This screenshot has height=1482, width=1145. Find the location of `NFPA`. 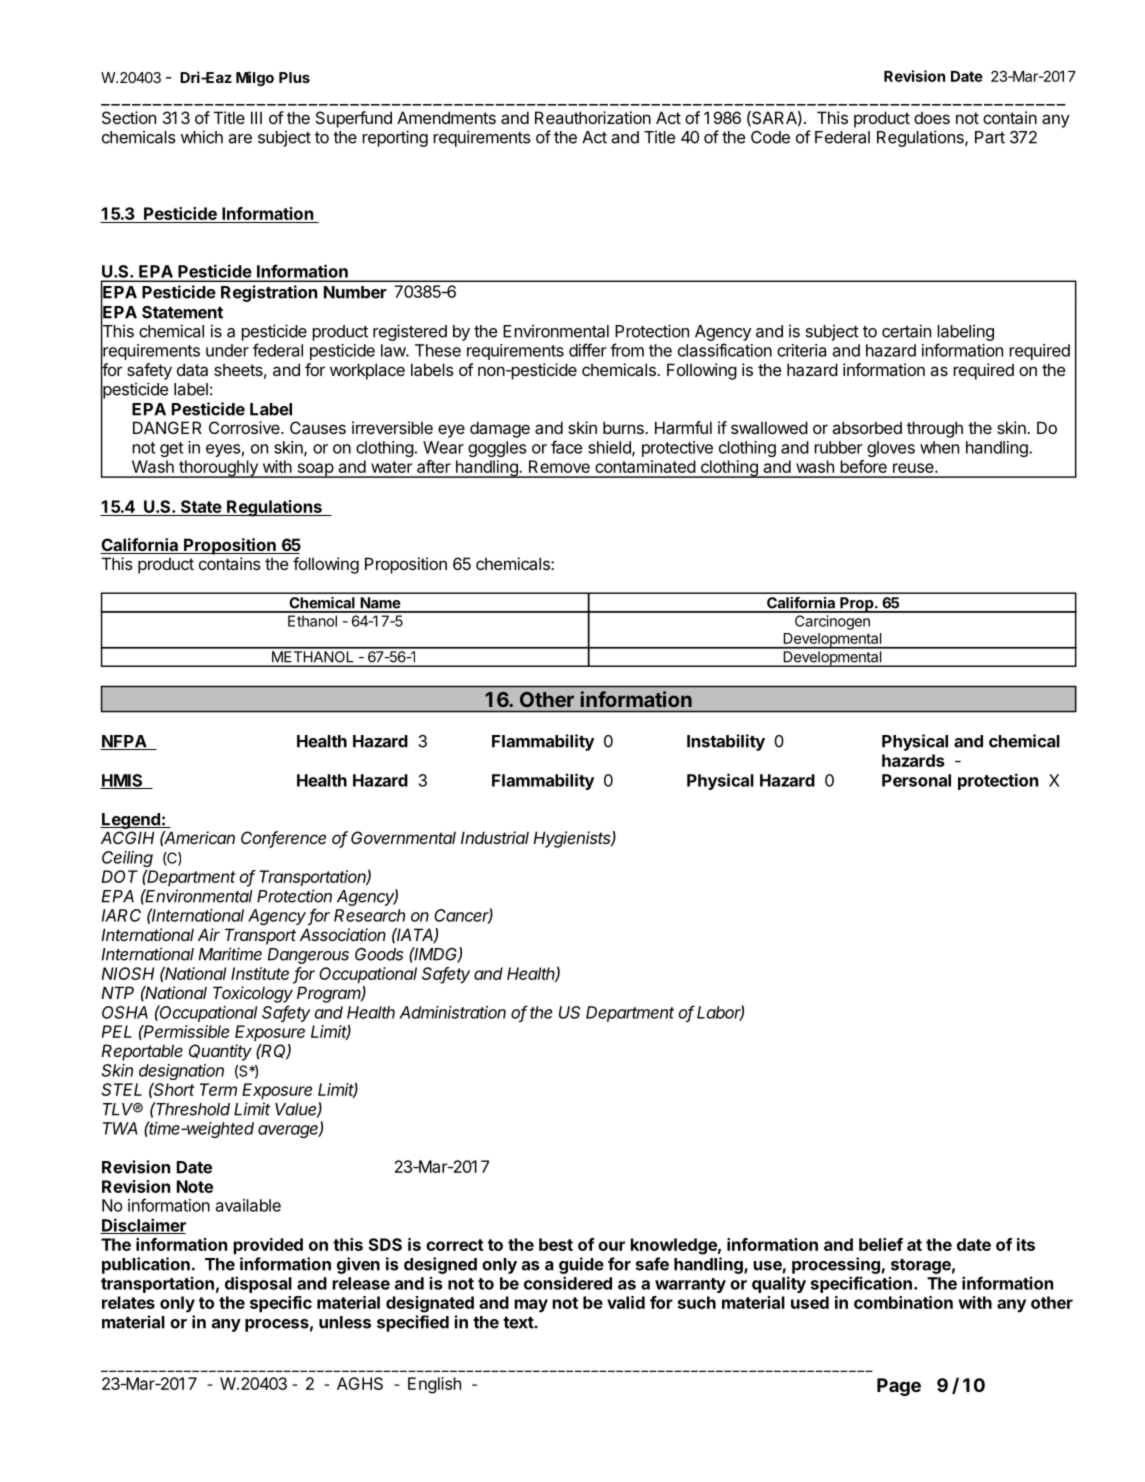

NFPA is located at coordinates (124, 742).
